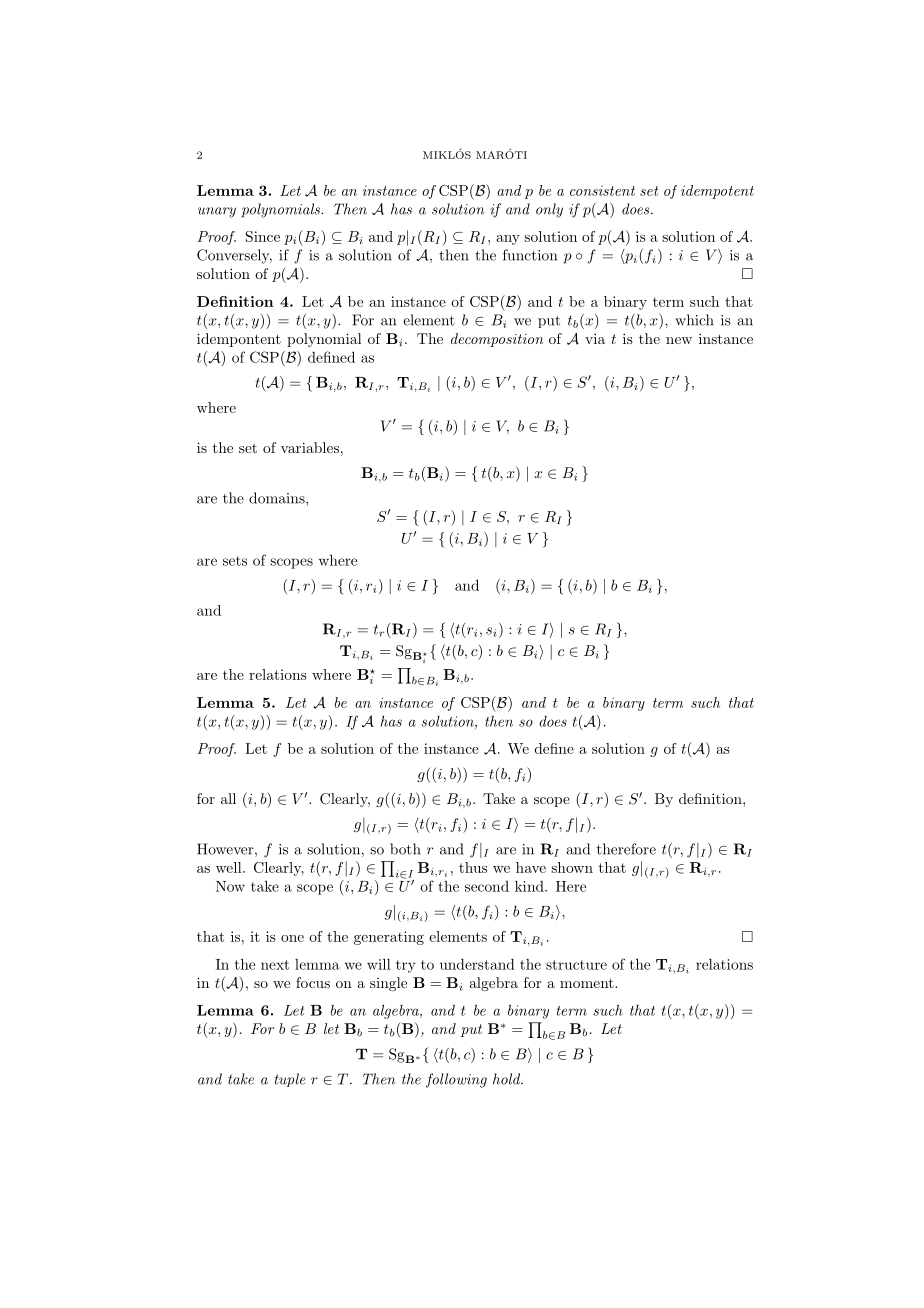  Describe the element at coordinates (290, 1080) in the image. I see `tuple` at that location.
